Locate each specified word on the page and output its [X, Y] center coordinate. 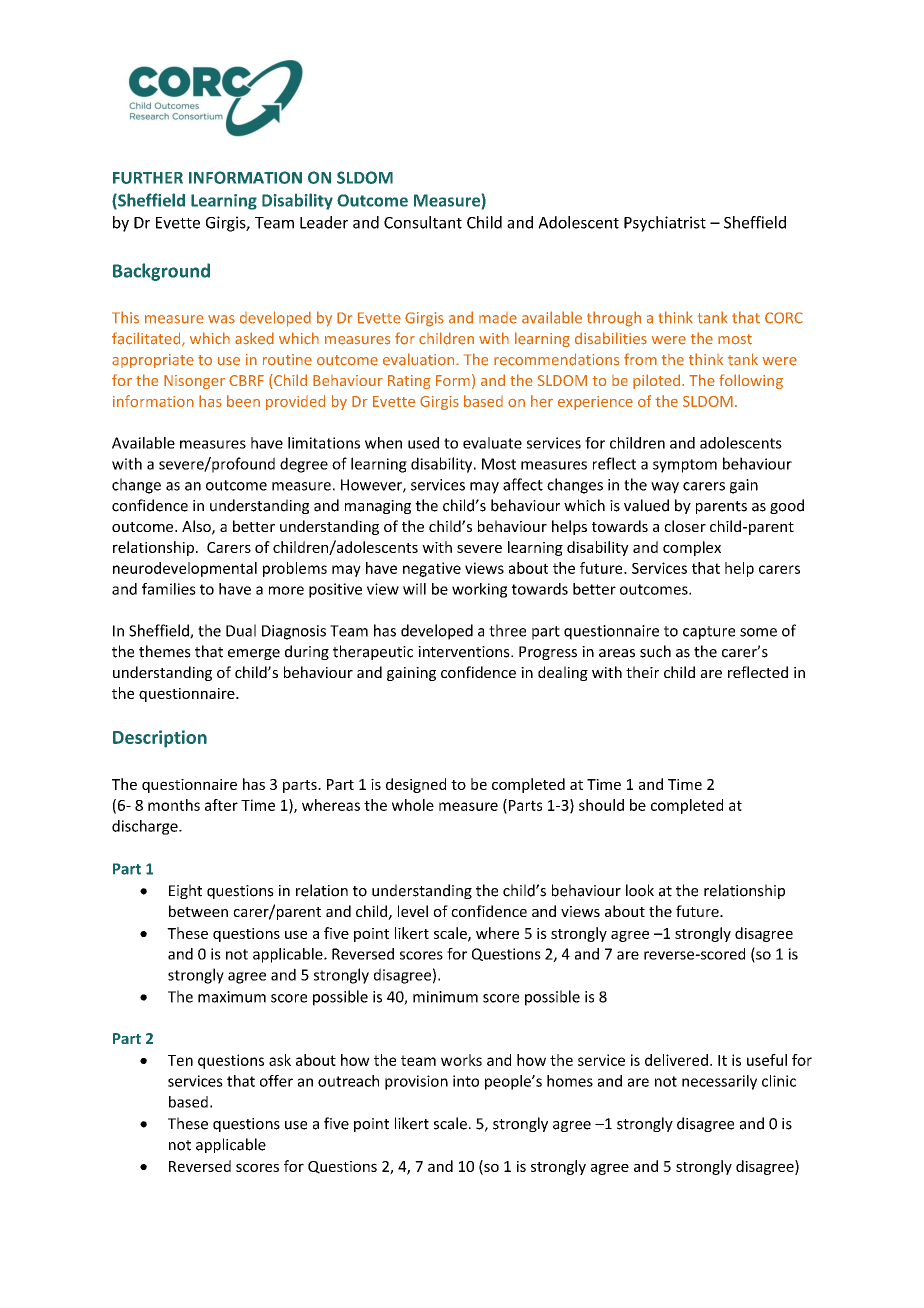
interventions [465, 652]
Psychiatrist [665, 224]
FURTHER [148, 178]
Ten [180, 1060]
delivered [676, 1060]
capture [709, 633]
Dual [241, 630]
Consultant [423, 222]
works [461, 1060]
